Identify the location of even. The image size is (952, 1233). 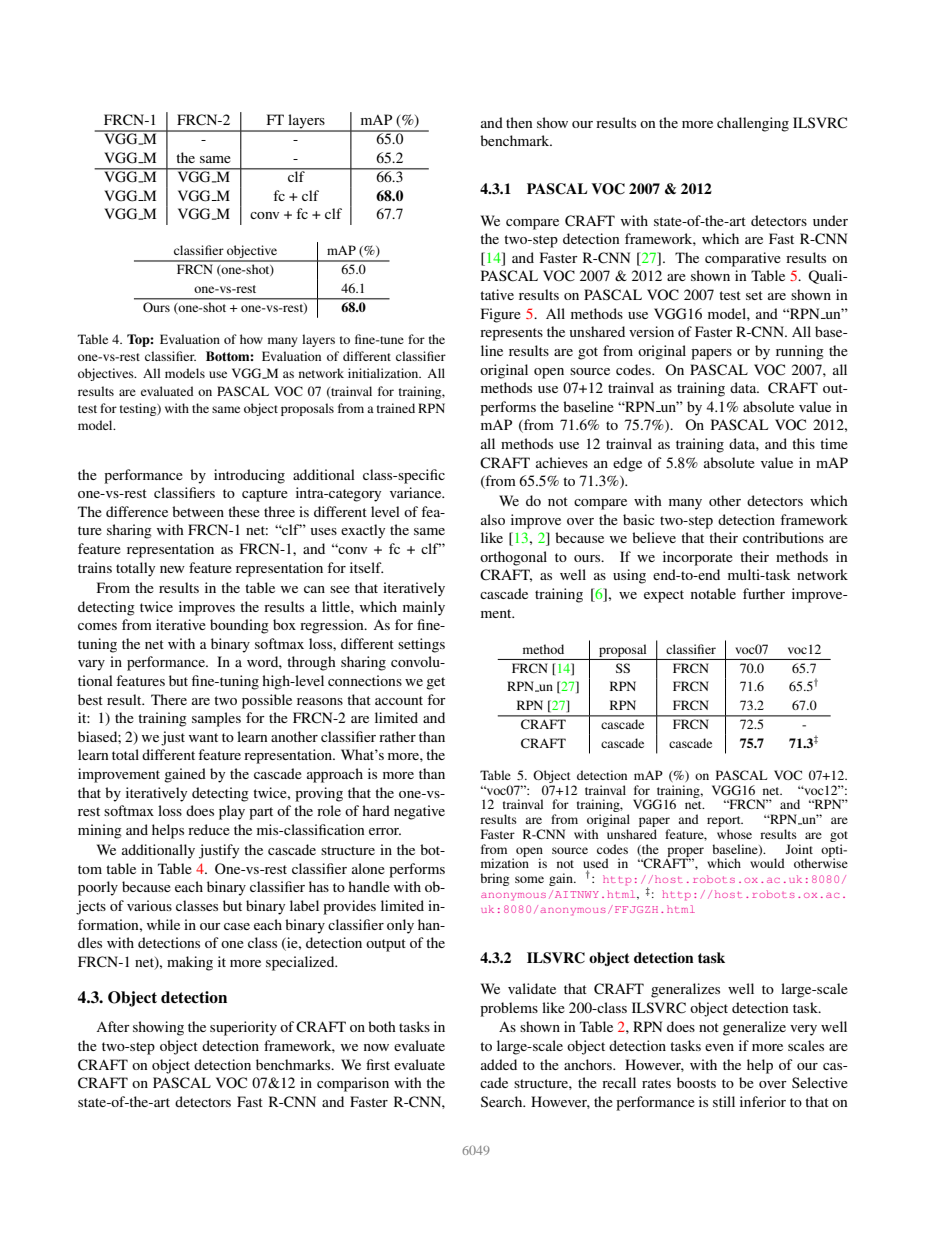
(719, 1047).
